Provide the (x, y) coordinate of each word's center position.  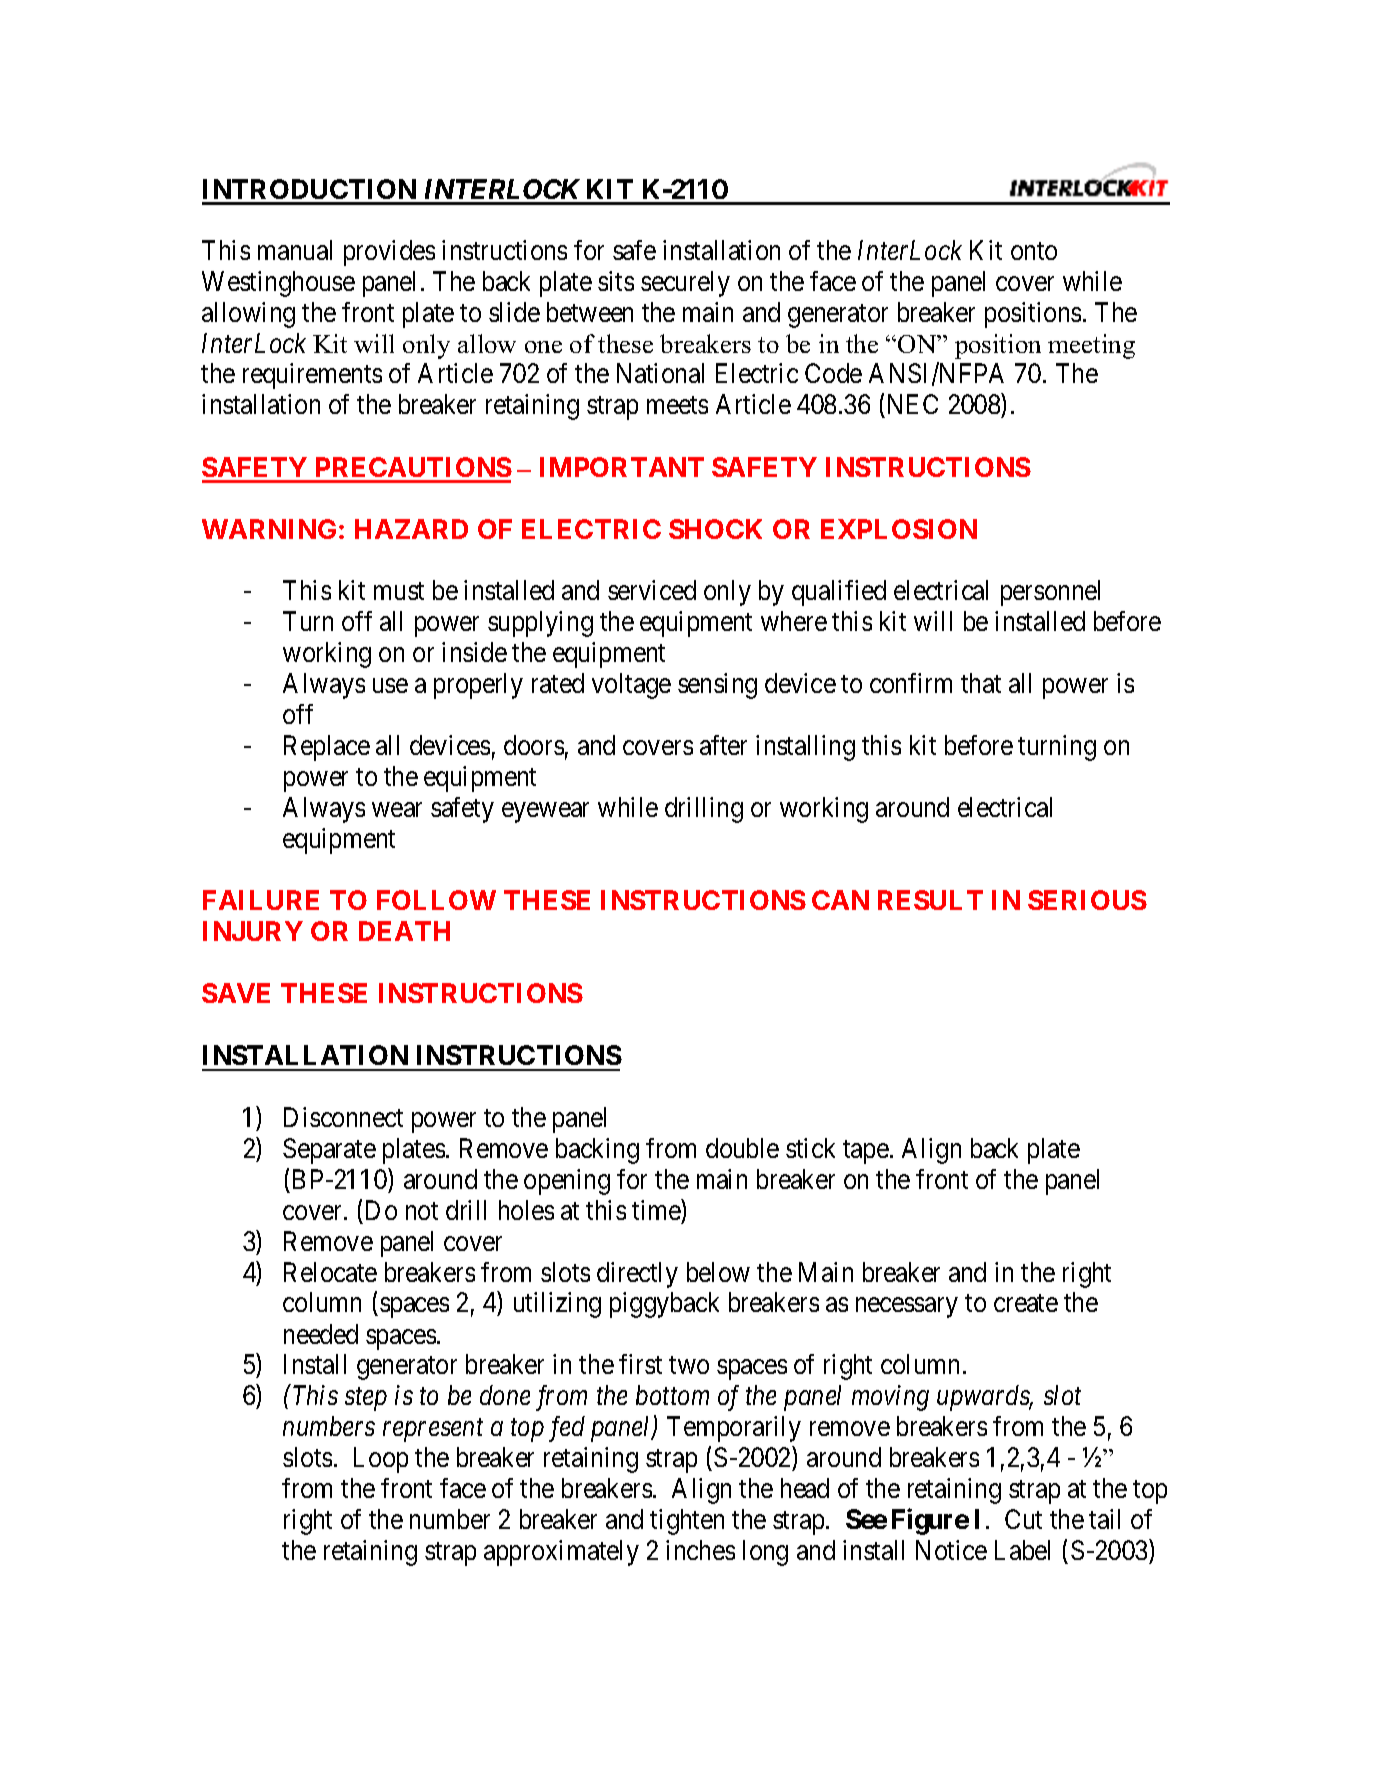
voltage (631, 686)
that (981, 683)
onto (1034, 251)
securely (685, 284)
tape (866, 1152)
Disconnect (343, 1117)
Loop (381, 1460)
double (742, 1148)
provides (389, 253)
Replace (327, 748)
